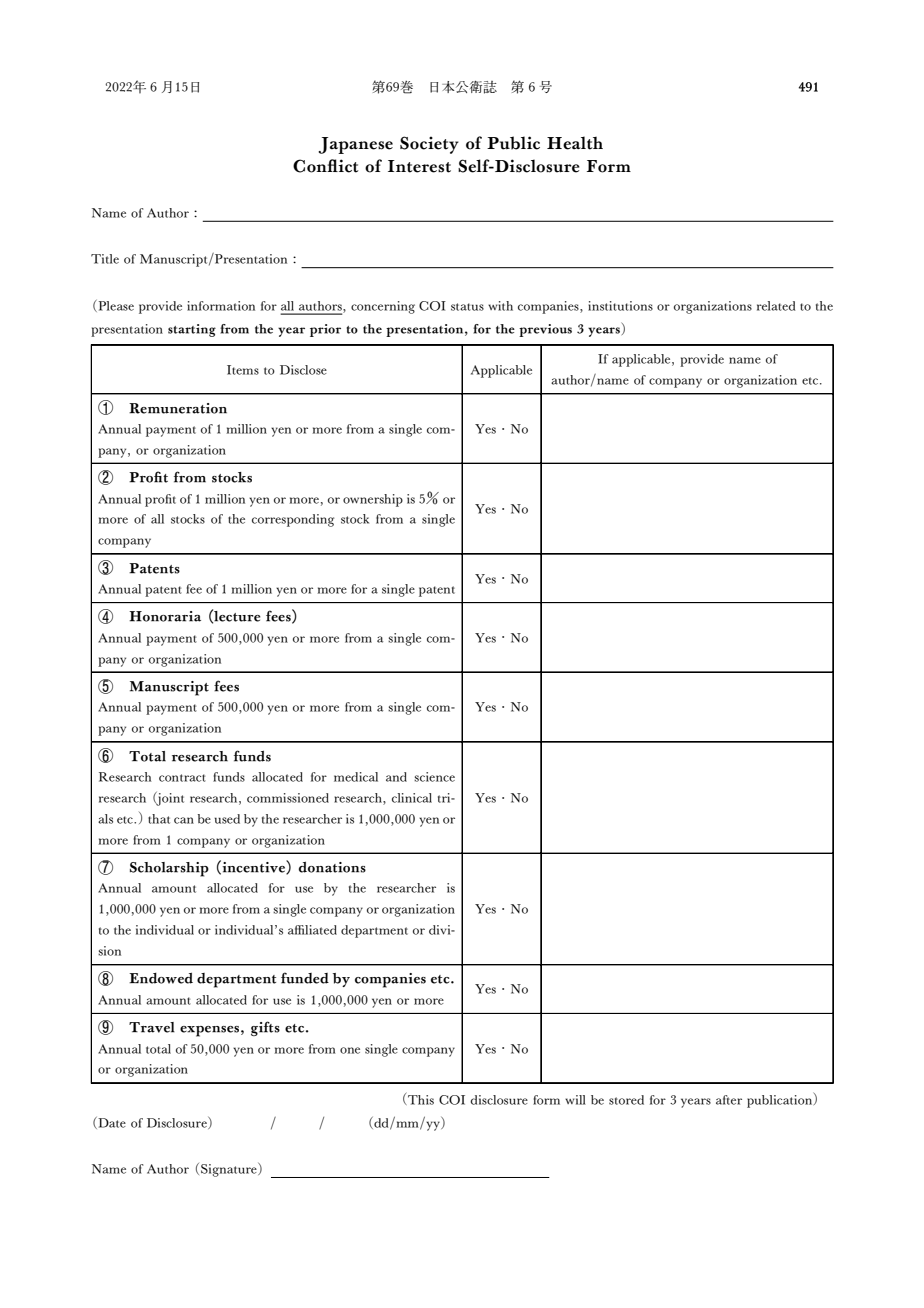 This screenshot has width=924, height=1308. Describe the element at coordinates (293, 520) in the screenshot. I see `corresponding` at that location.
